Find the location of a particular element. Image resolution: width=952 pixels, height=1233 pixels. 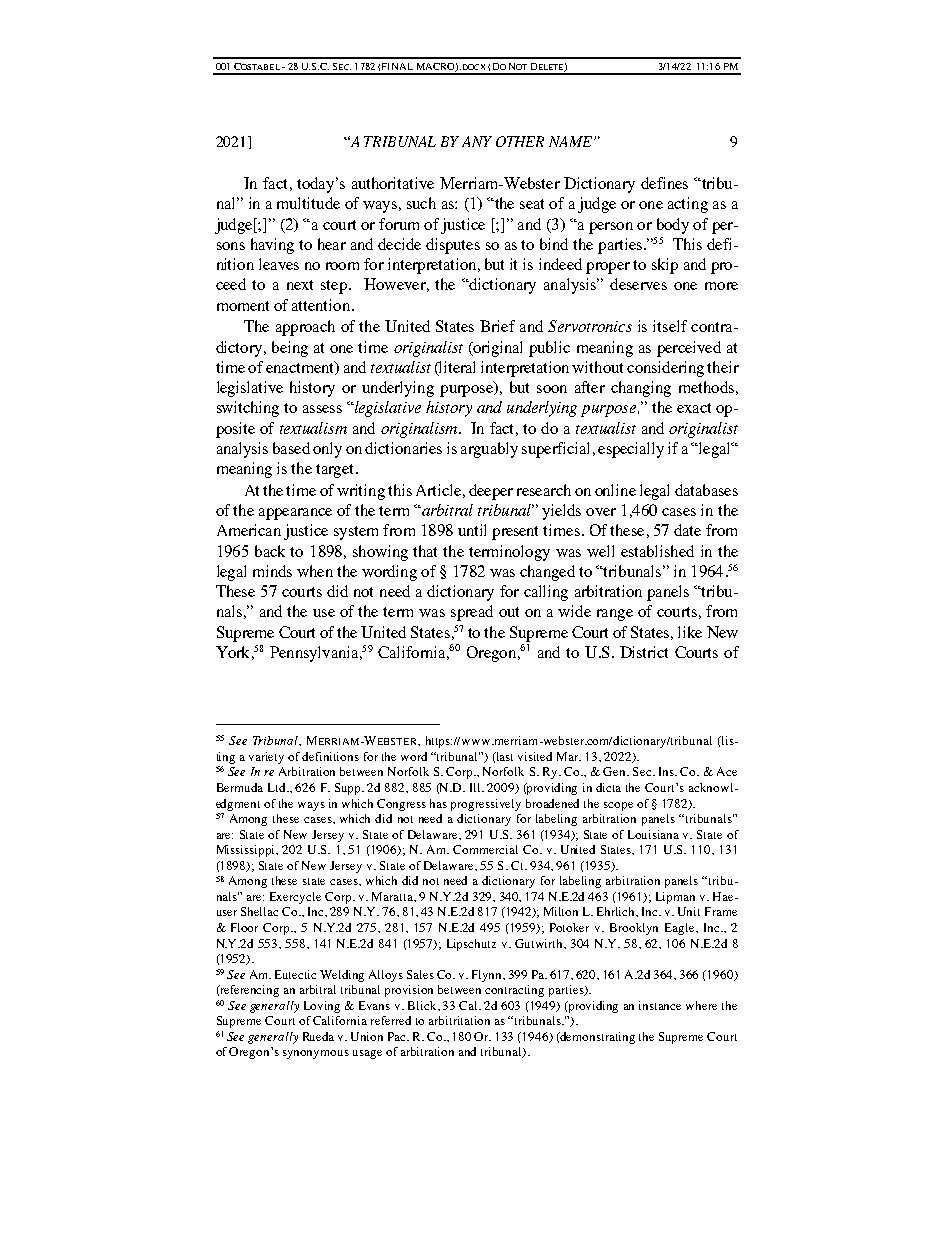

Flynn is located at coordinates (488, 976).
